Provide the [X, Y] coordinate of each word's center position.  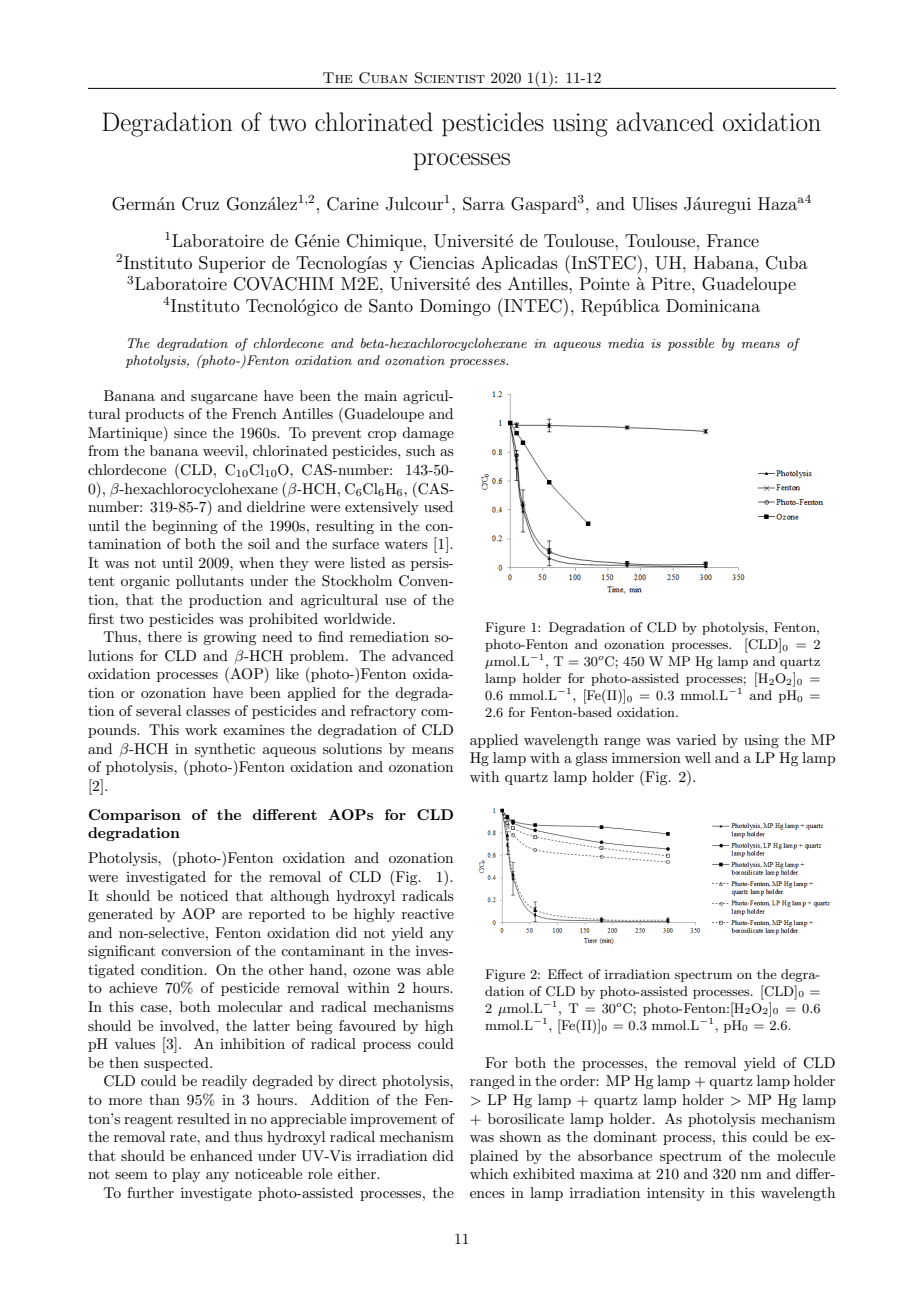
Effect [565, 974]
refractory [383, 712]
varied [696, 739]
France [733, 240]
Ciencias [442, 263]
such [420, 450]
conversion [196, 951]
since [190, 433]
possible [690, 344]
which [489, 1173]
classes [208, 710]
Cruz [200, 204]
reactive [428, 914]
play [186, 1175]
